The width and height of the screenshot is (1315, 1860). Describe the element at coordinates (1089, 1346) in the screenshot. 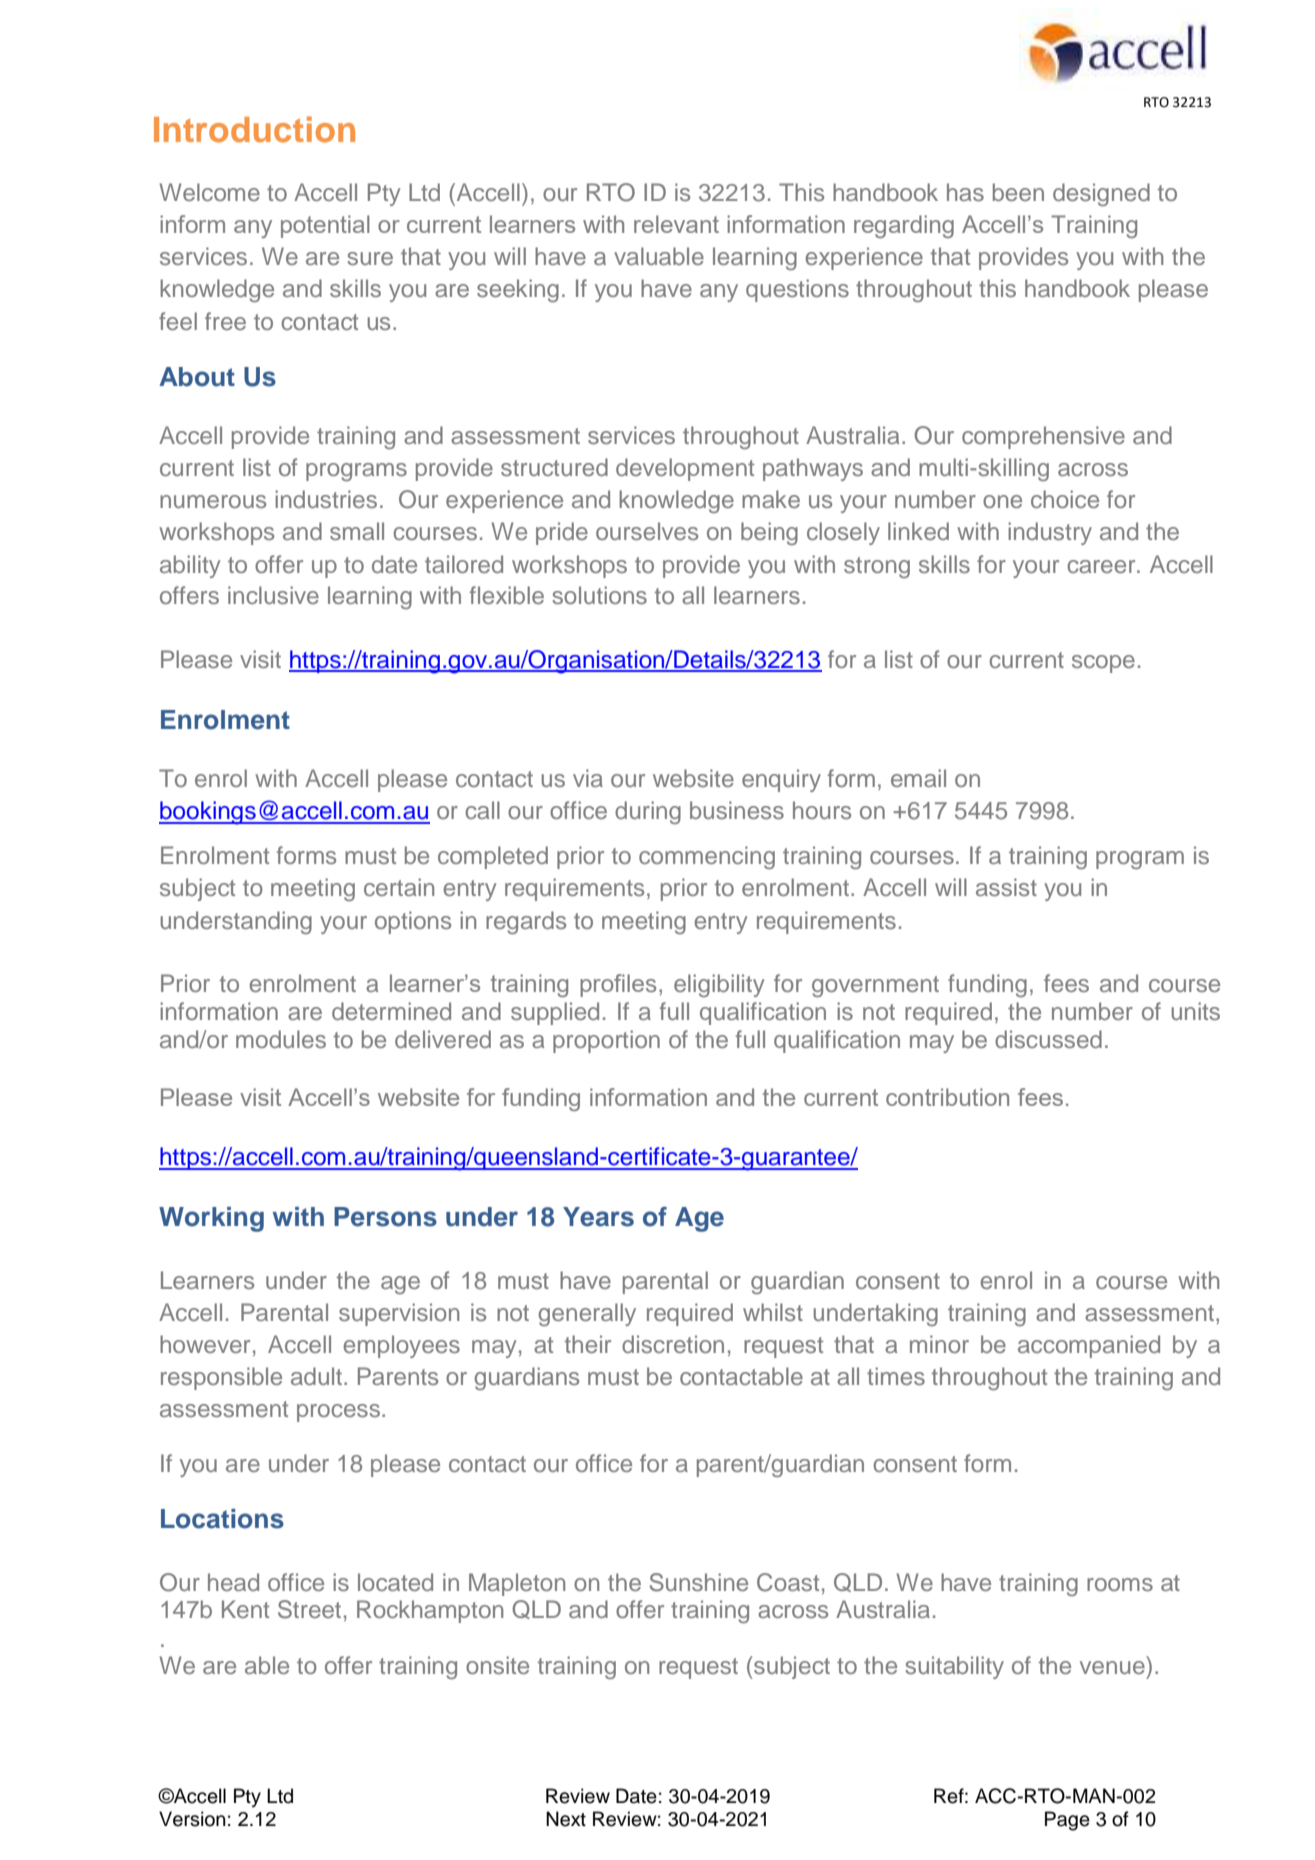

I see `accompanied` at that location.
